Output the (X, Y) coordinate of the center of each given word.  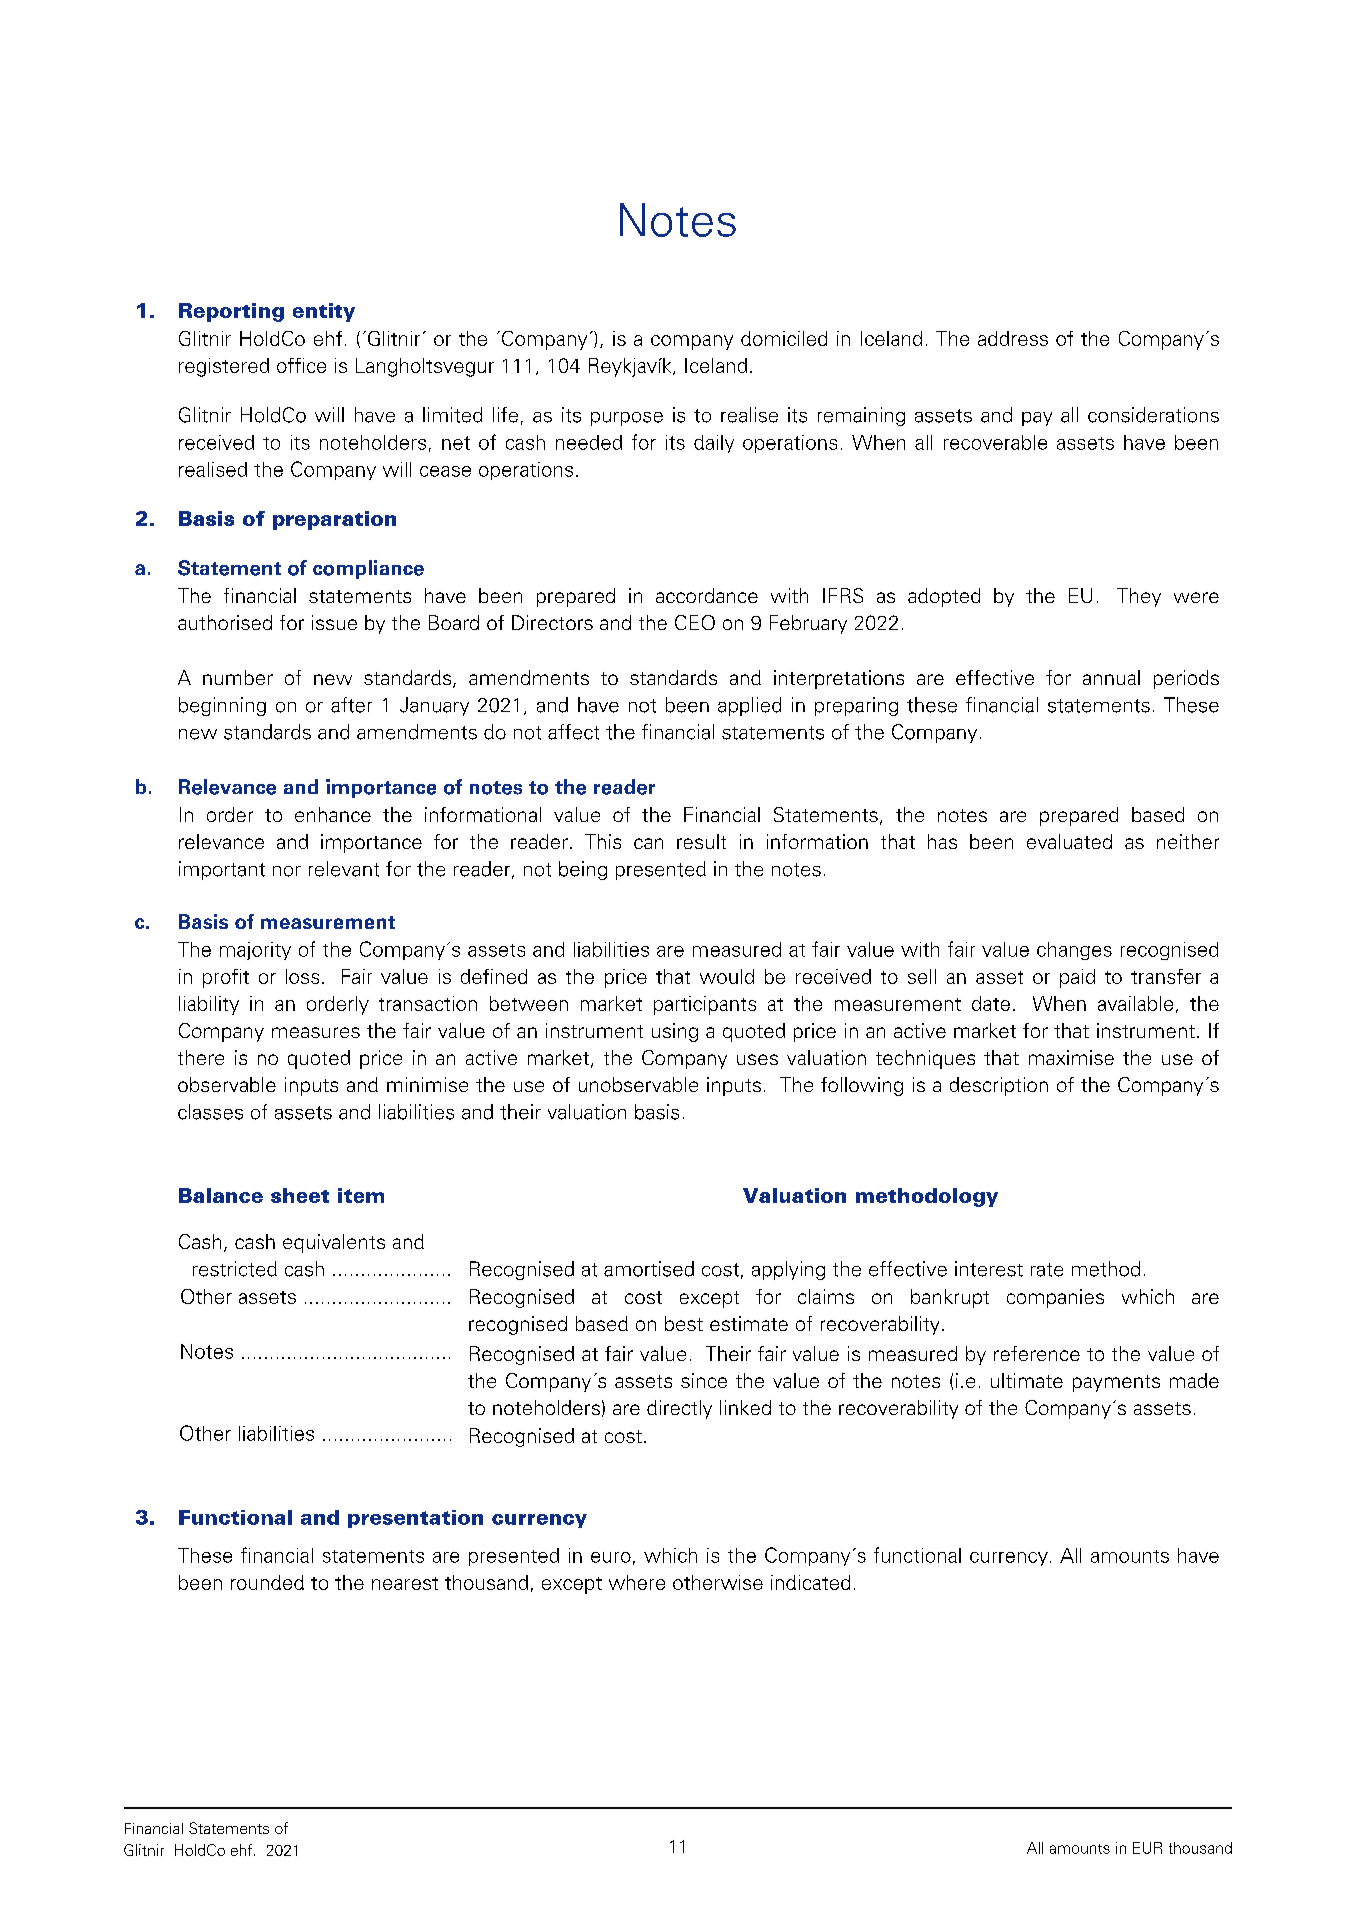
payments (1116, 1383)
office (301, 365)
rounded (267, 1582)
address (1013, 338)
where (637, 1582)
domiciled (784, 338)
